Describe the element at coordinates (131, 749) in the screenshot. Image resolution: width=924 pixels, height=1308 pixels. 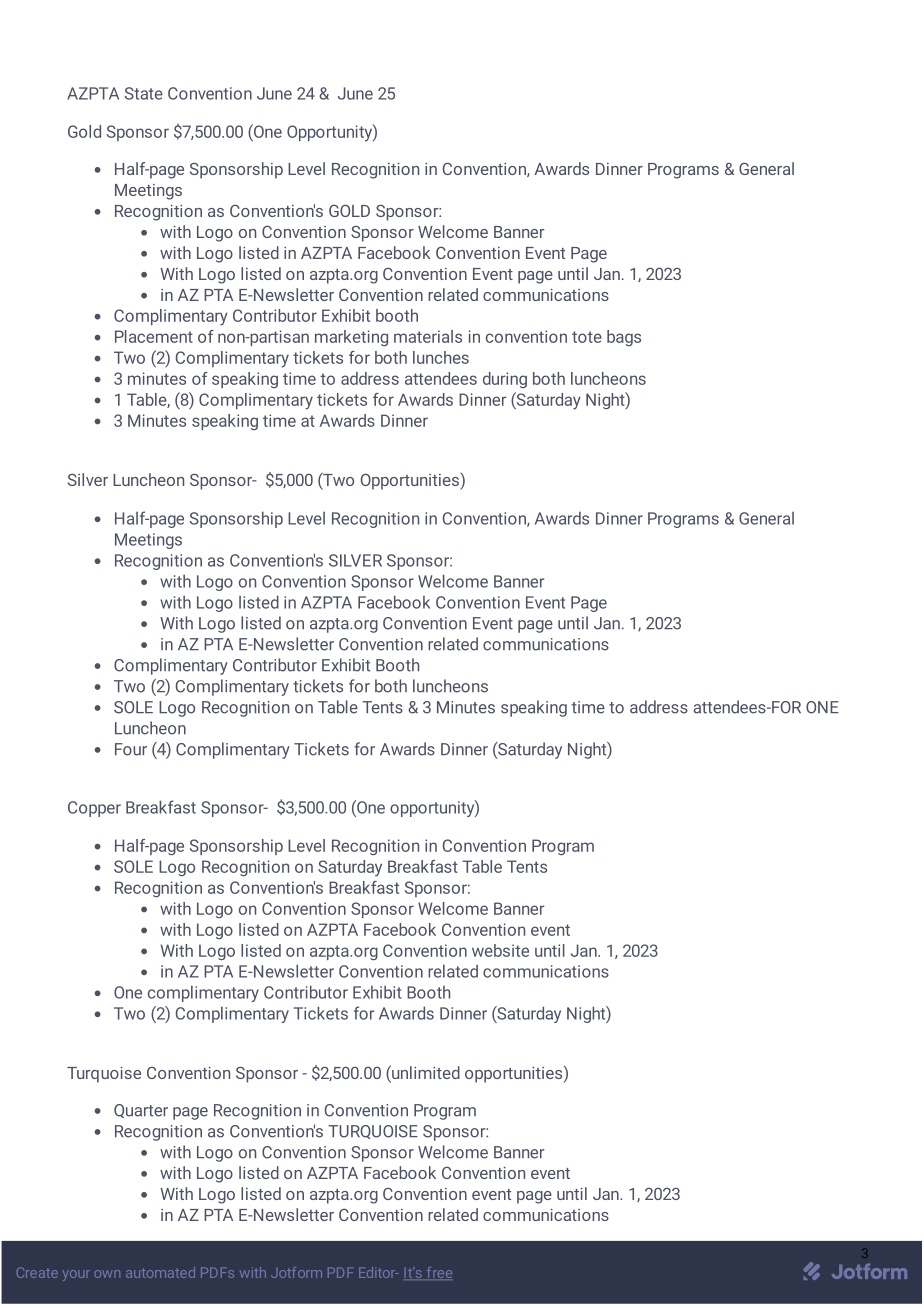
I see `Four` at that location.
